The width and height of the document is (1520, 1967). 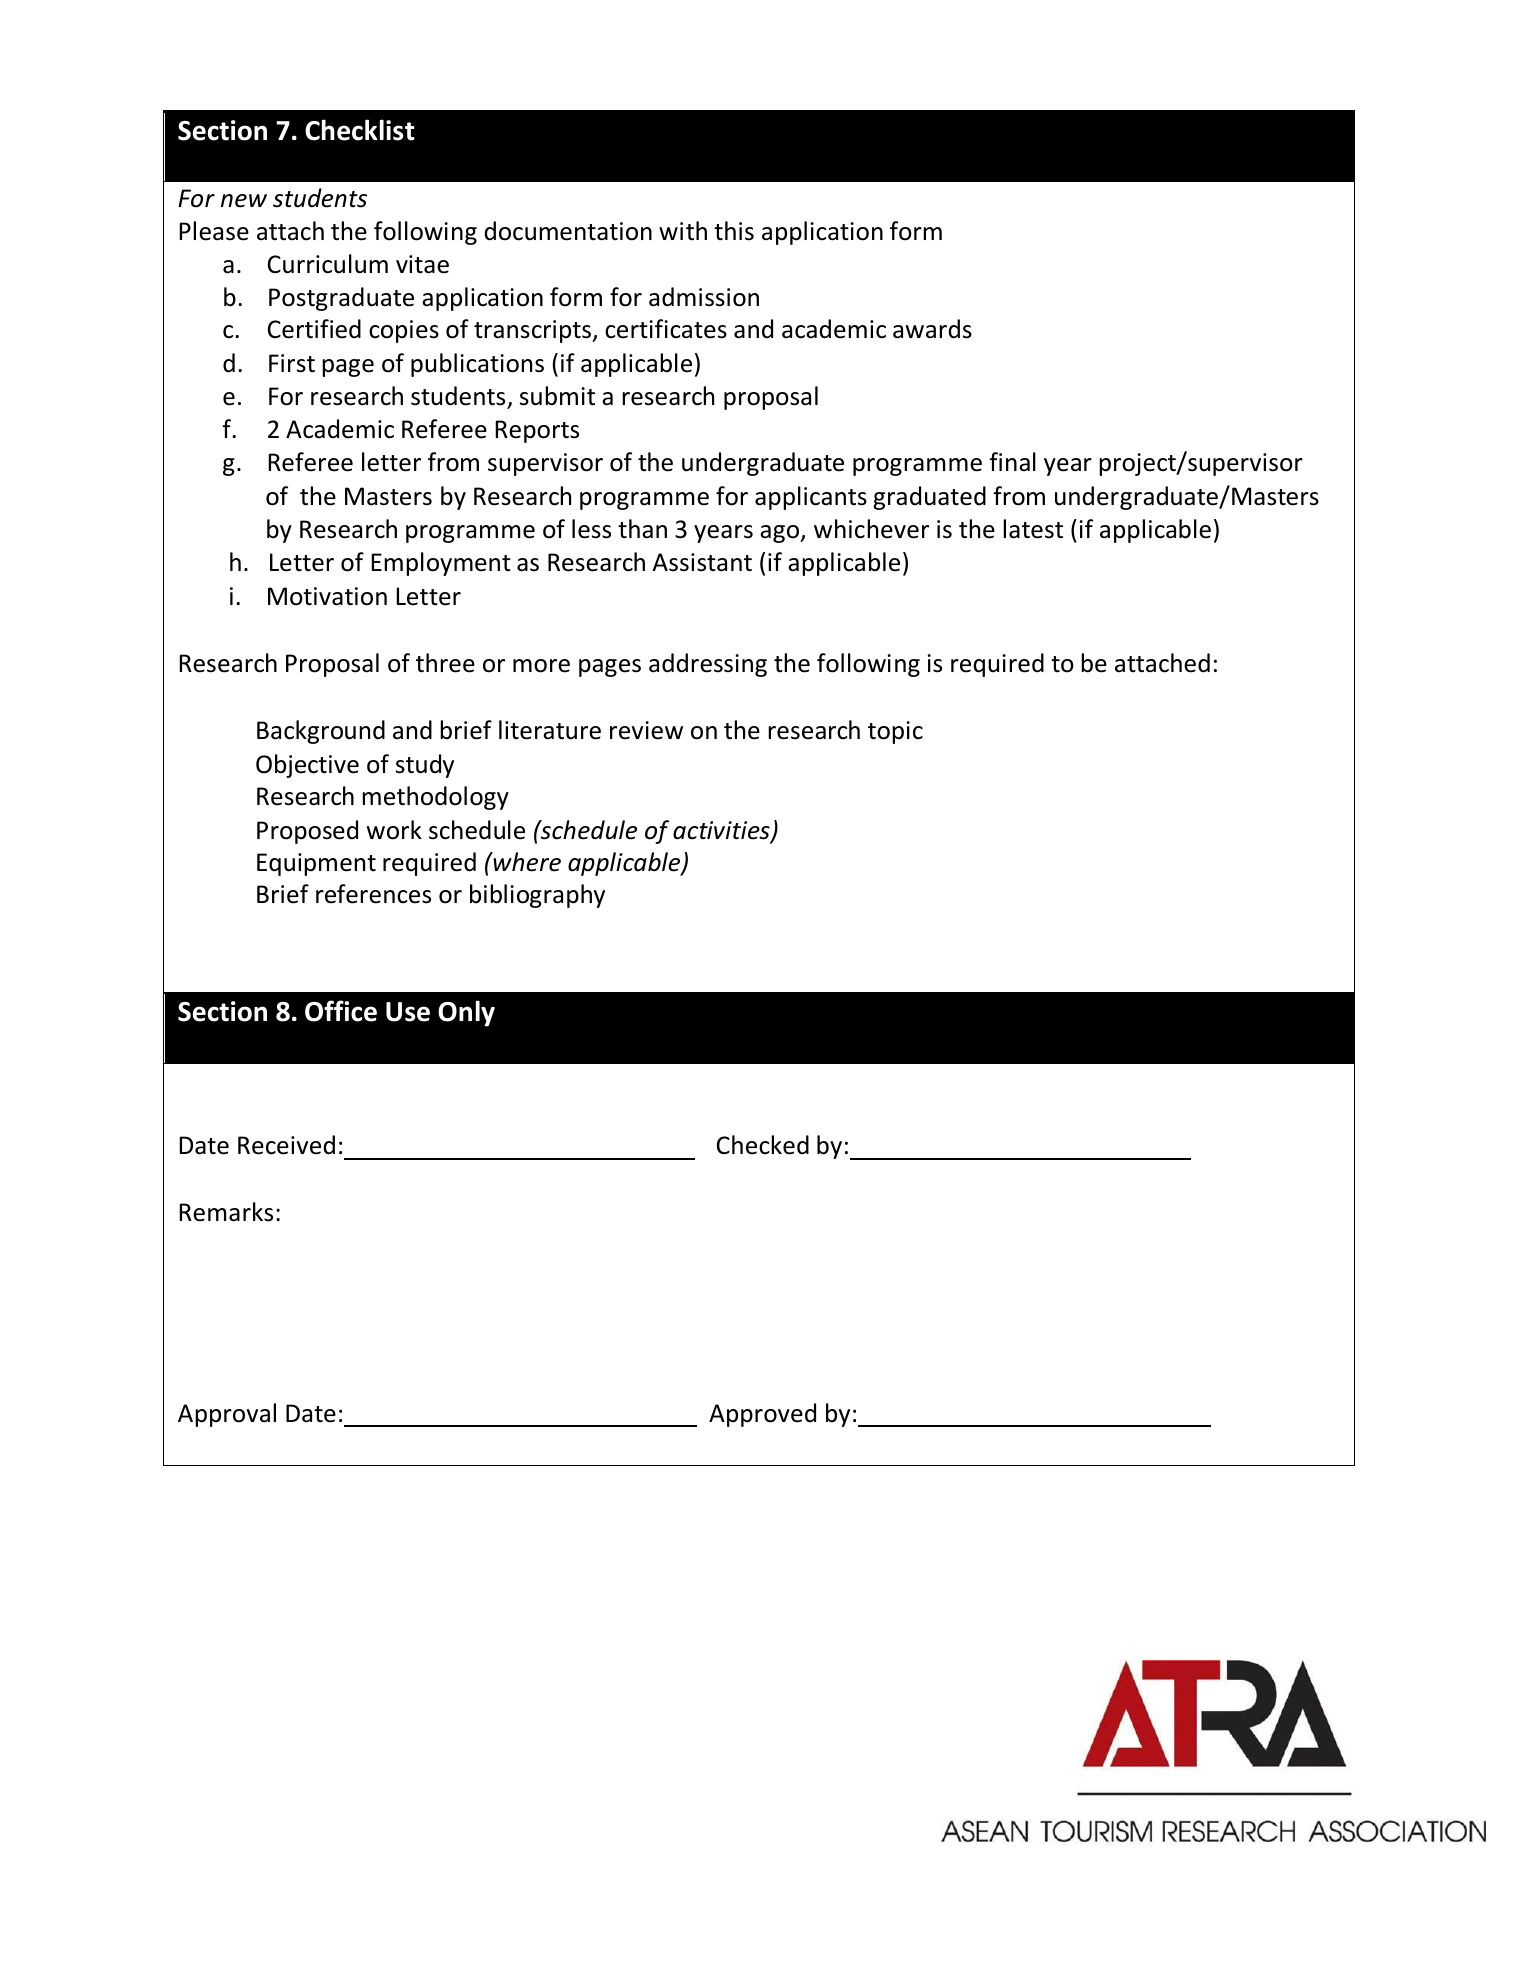 I want to click on topic, so click(x=895, y=732).
